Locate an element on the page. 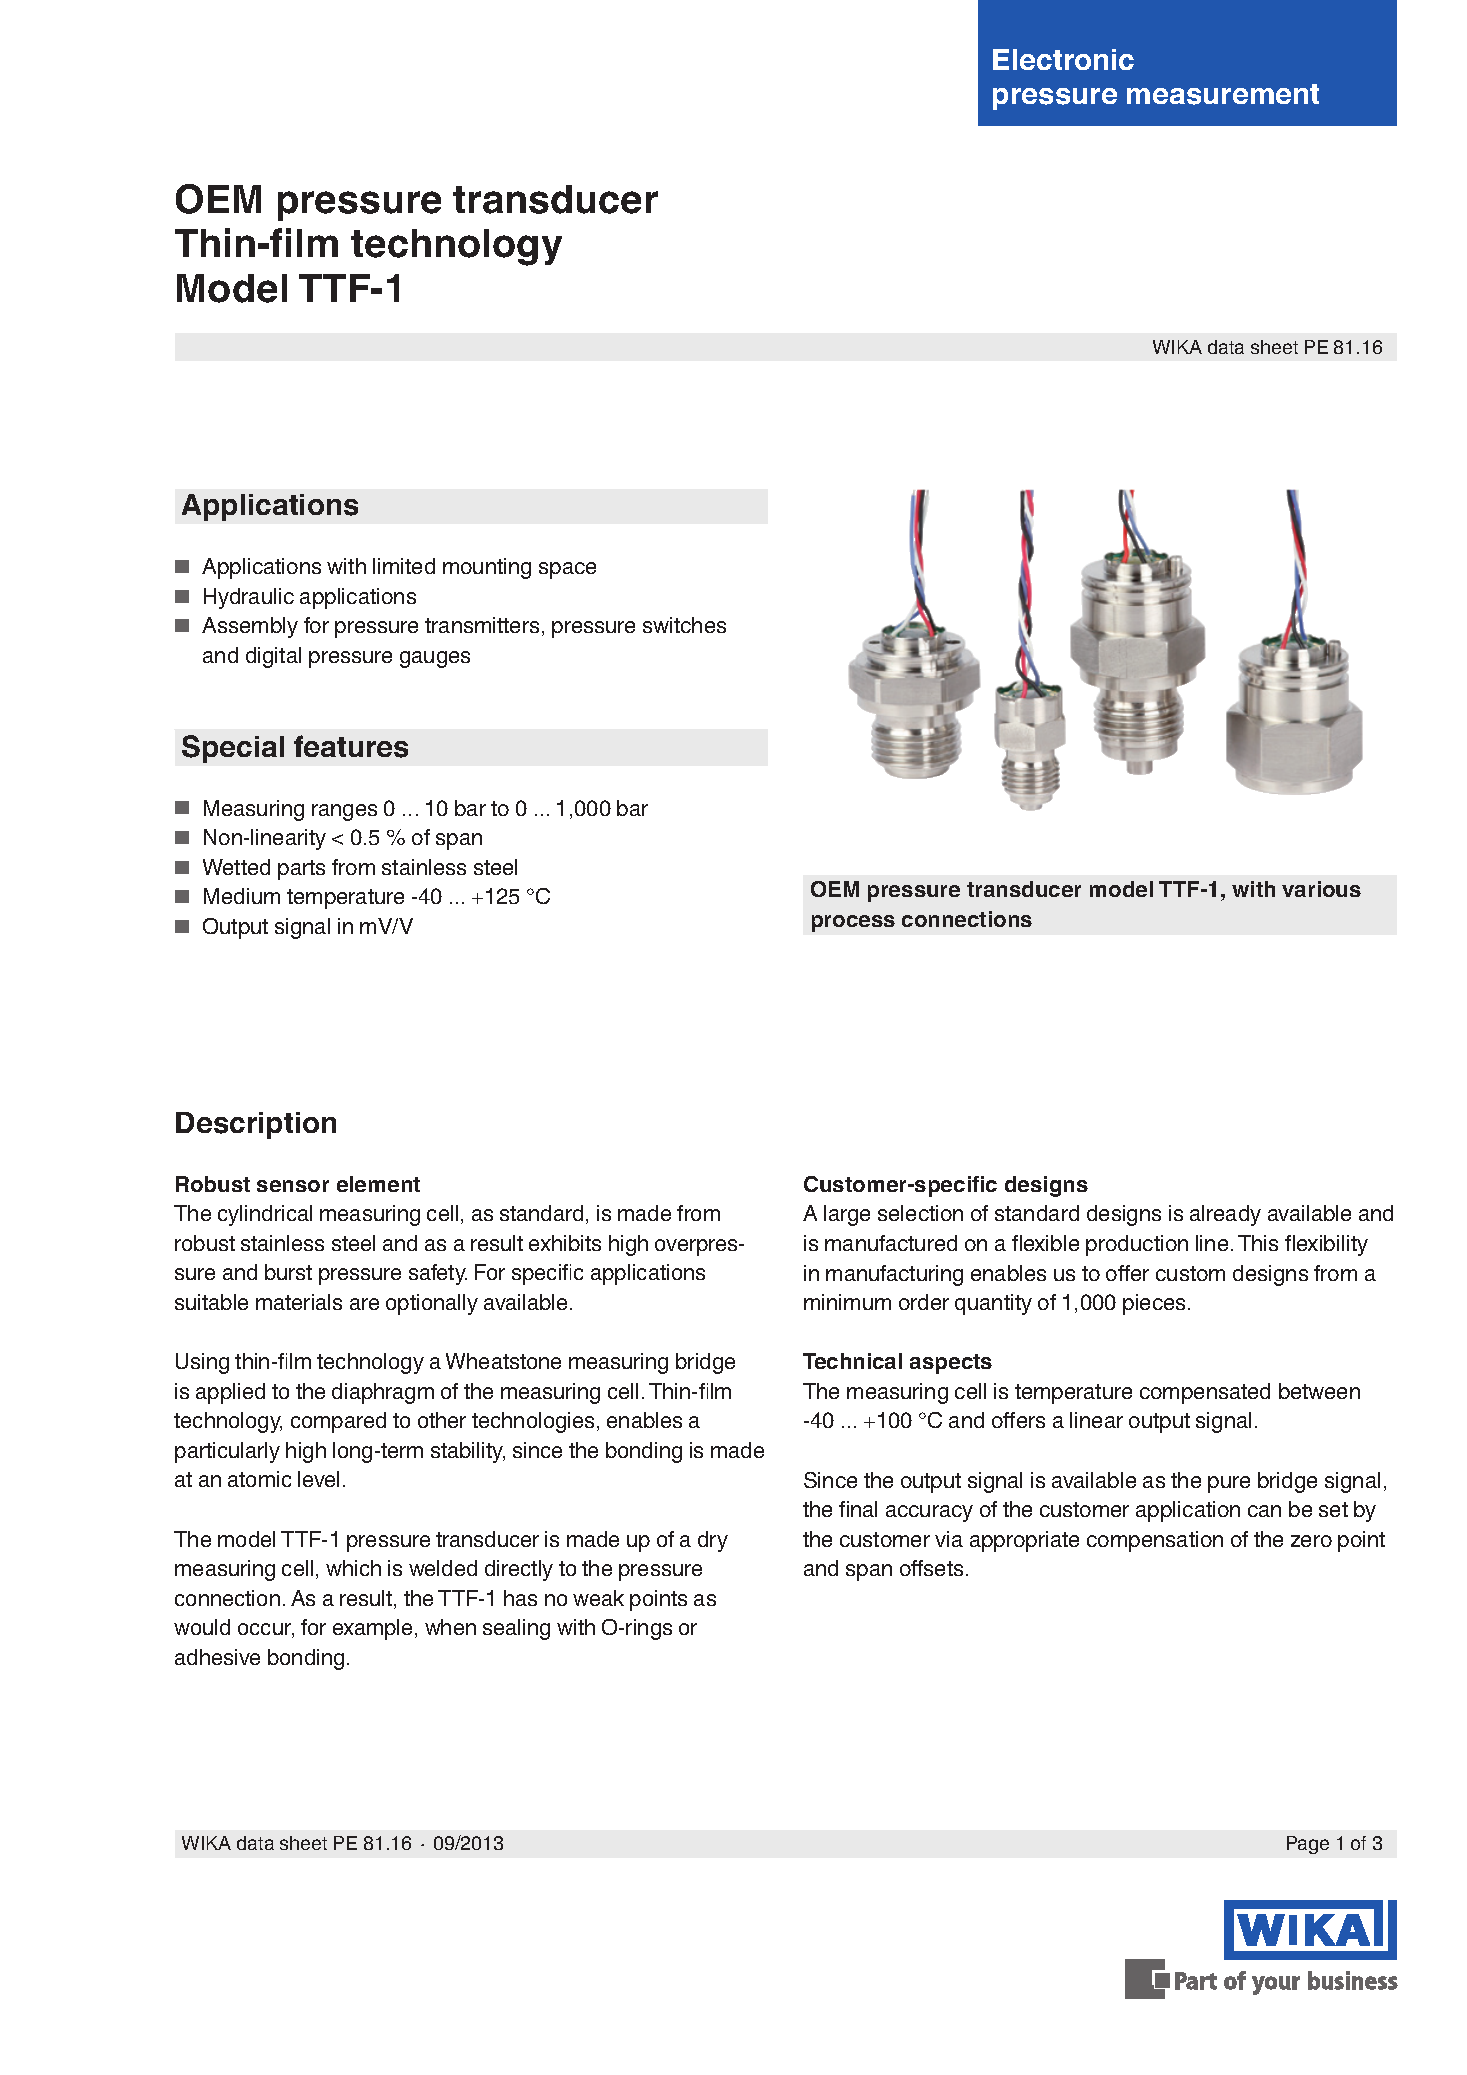  already is located at coordinates (1225, 1215).
